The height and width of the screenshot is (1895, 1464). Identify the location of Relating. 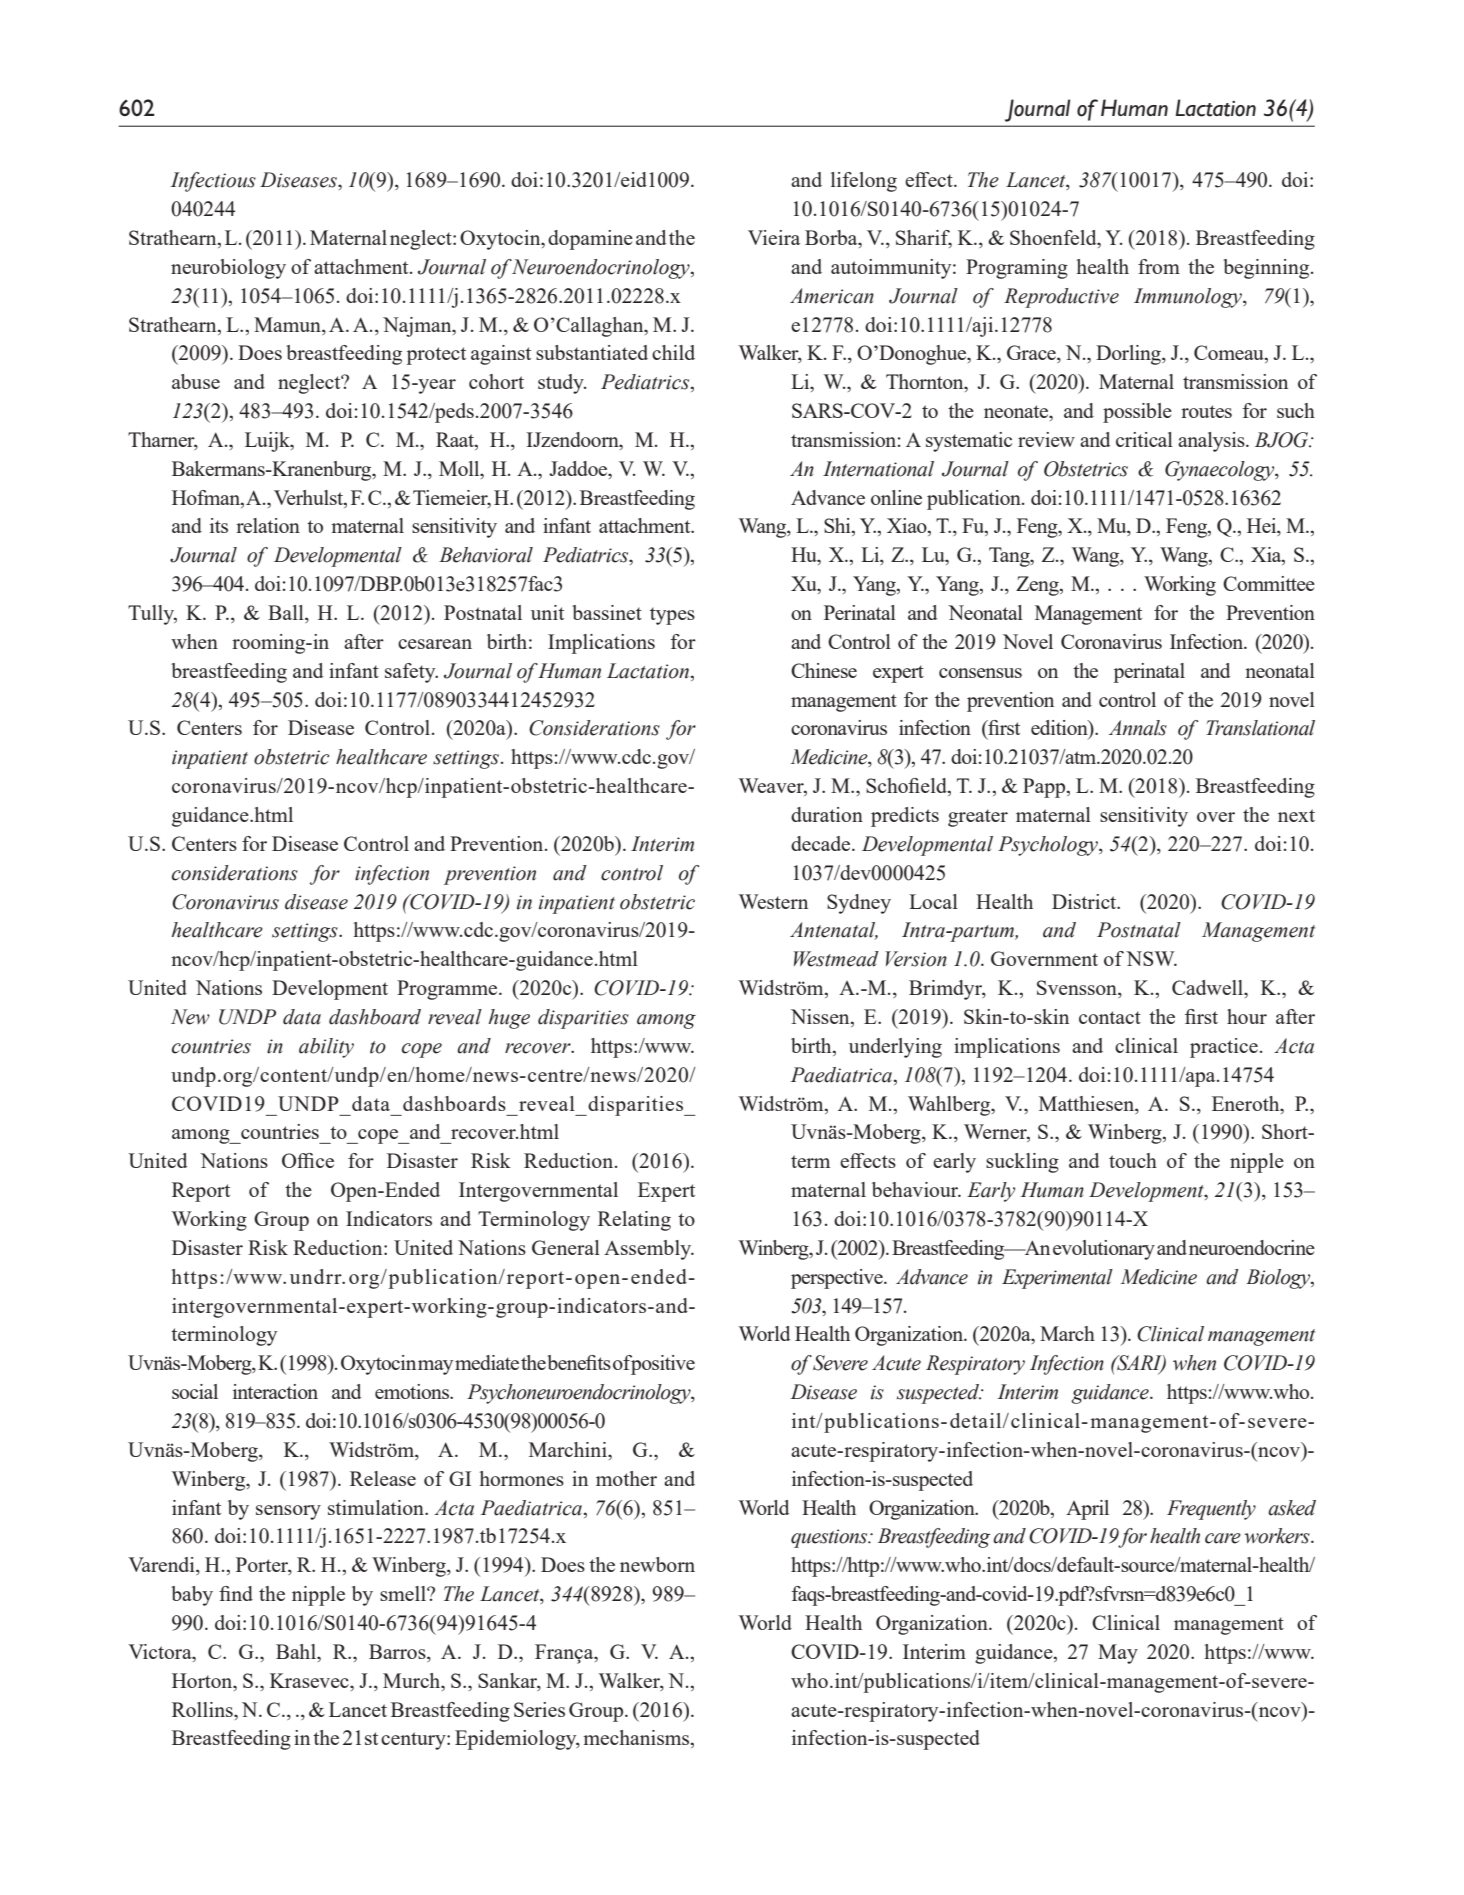
(634, 1221).
